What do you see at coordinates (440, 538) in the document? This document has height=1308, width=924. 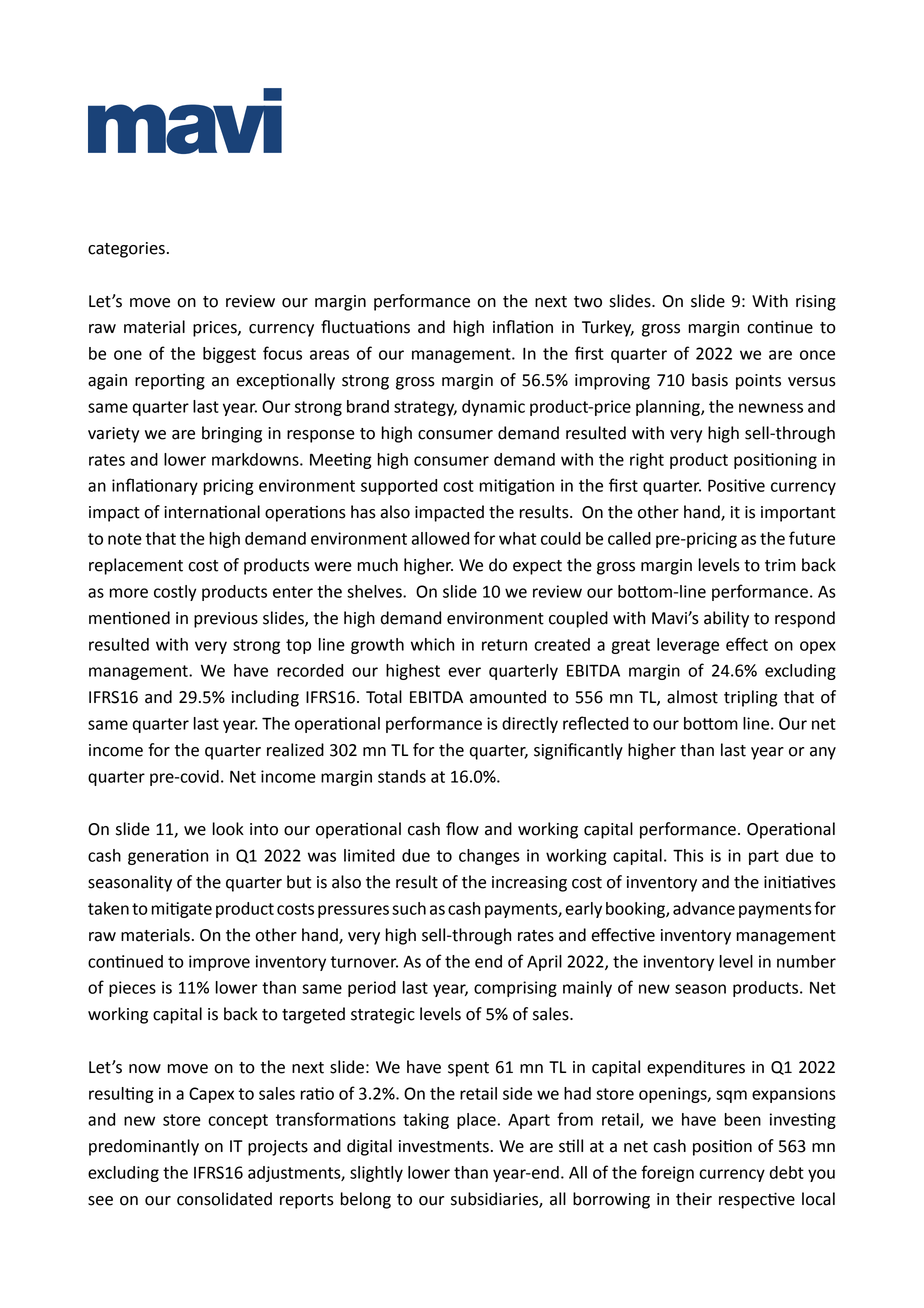 I see `allowed` at bounding box center [440, 538].
